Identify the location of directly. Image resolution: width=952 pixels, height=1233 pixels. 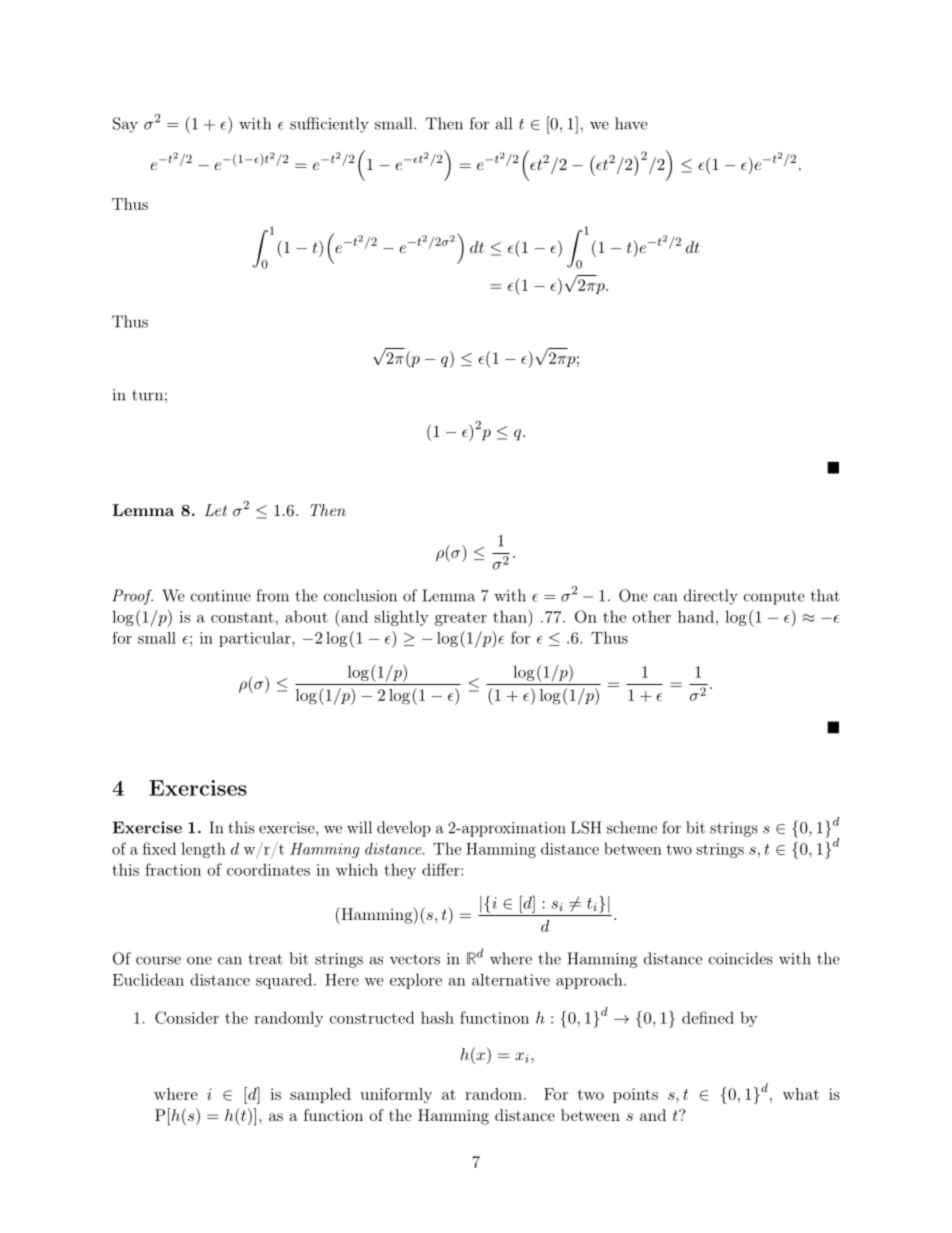
(711, 597).
